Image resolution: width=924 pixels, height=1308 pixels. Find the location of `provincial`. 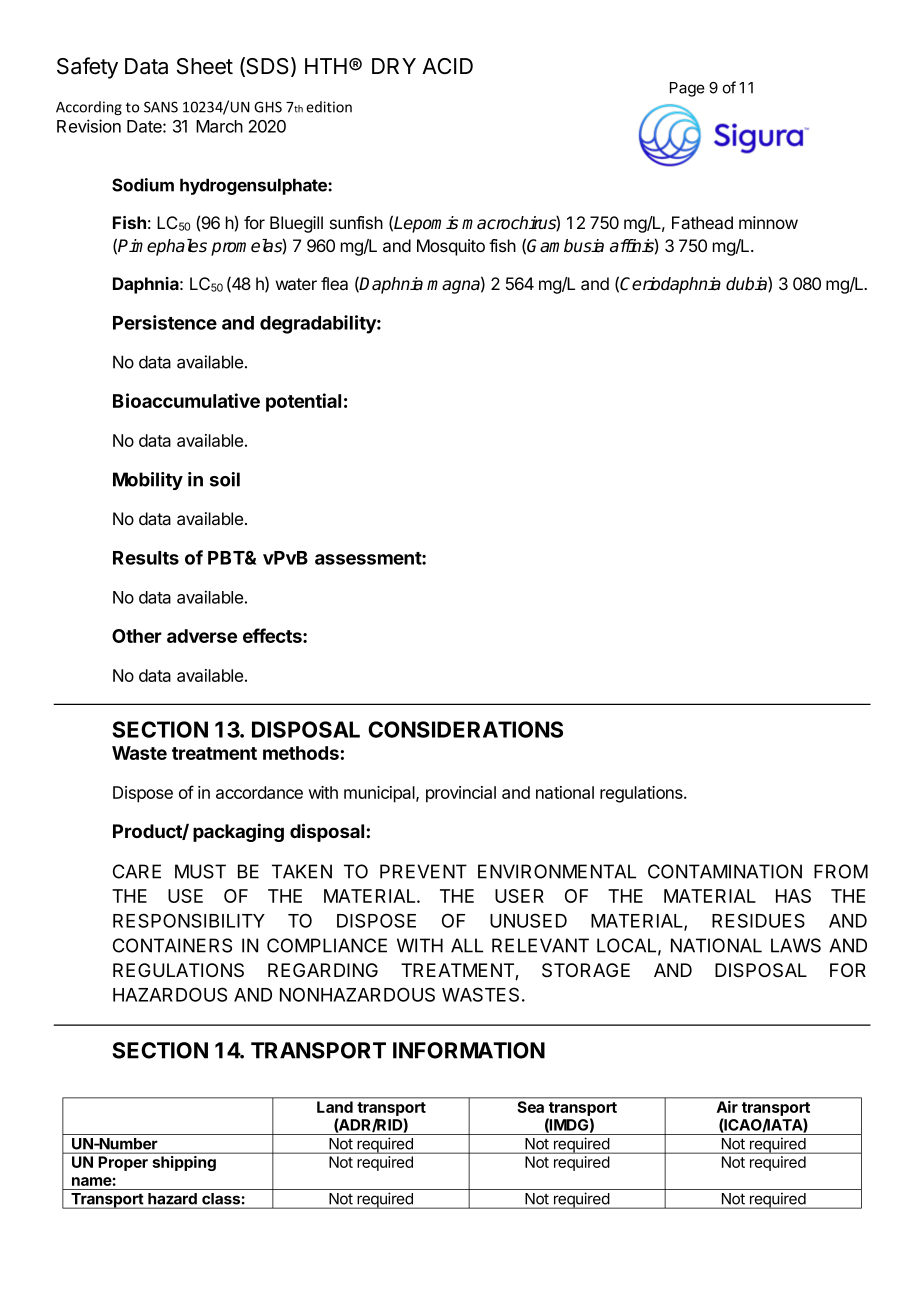

provincial is located at coordinates (461, 794).
